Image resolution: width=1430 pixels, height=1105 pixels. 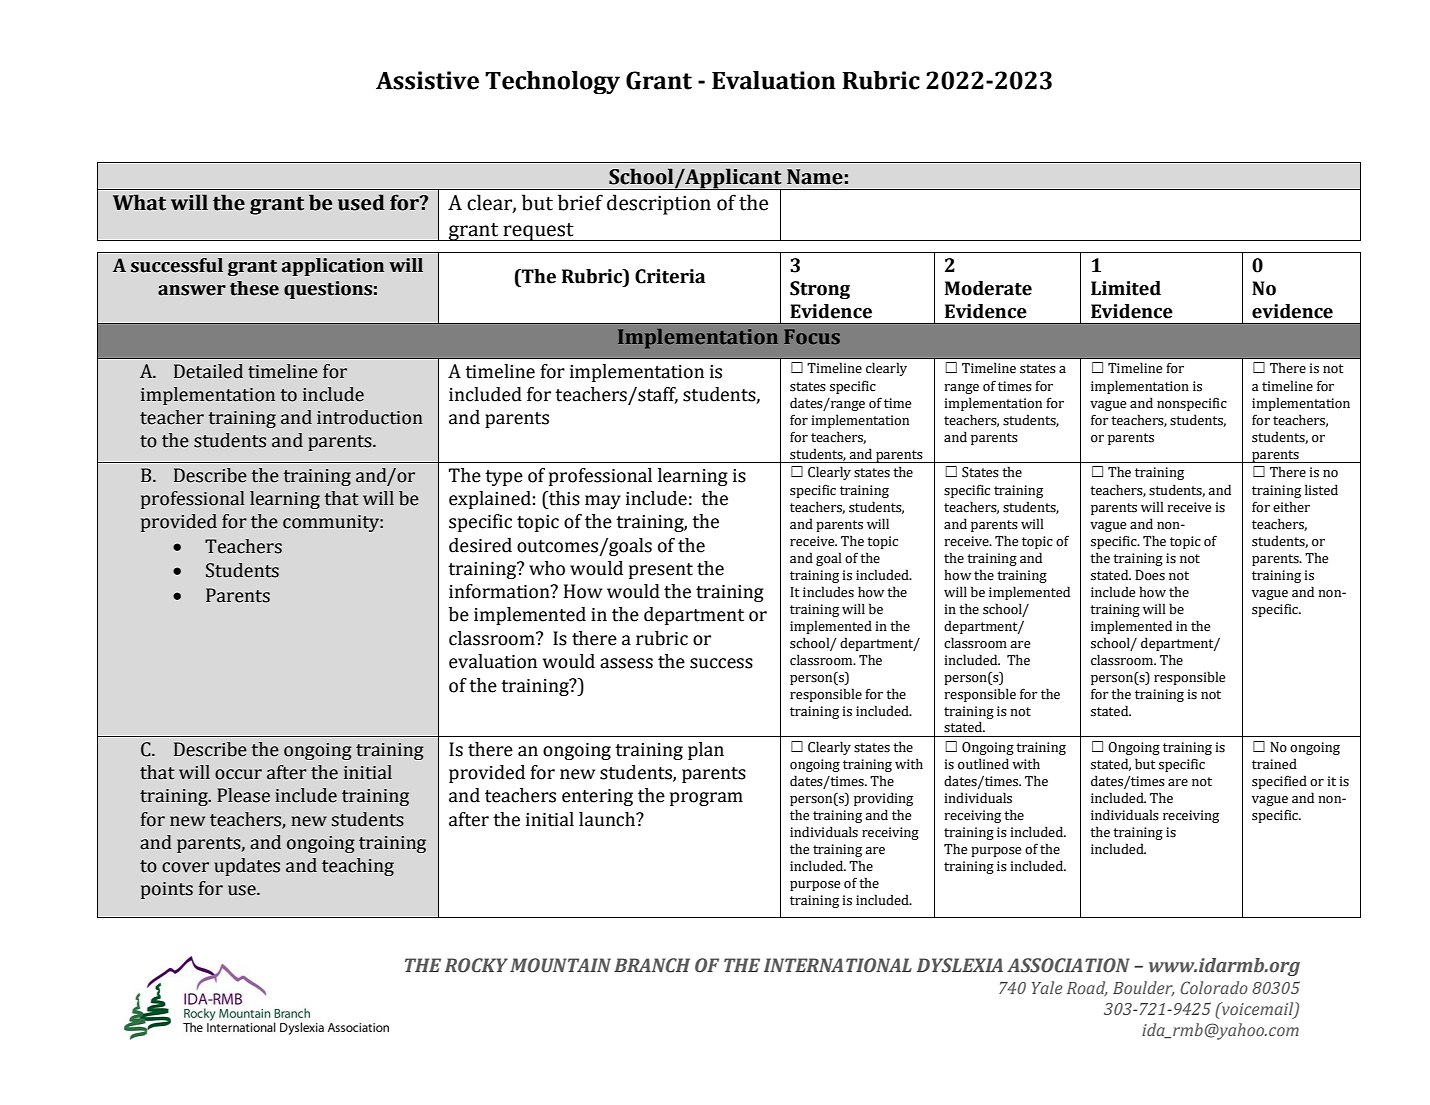 I want to click on trained, so click(x=1274, y=764).
